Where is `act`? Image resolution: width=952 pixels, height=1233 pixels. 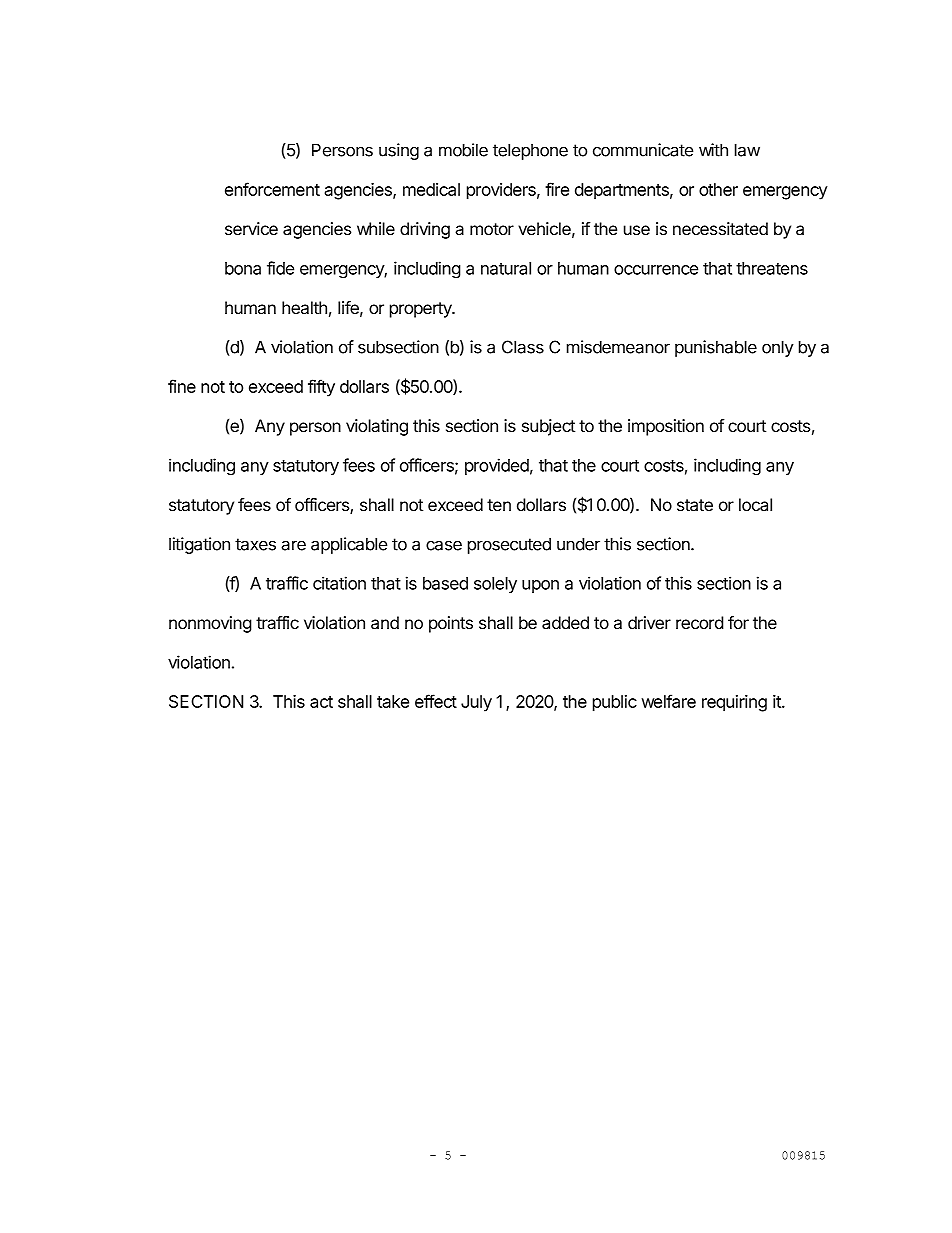 act is located at coordinates (321, 702).
